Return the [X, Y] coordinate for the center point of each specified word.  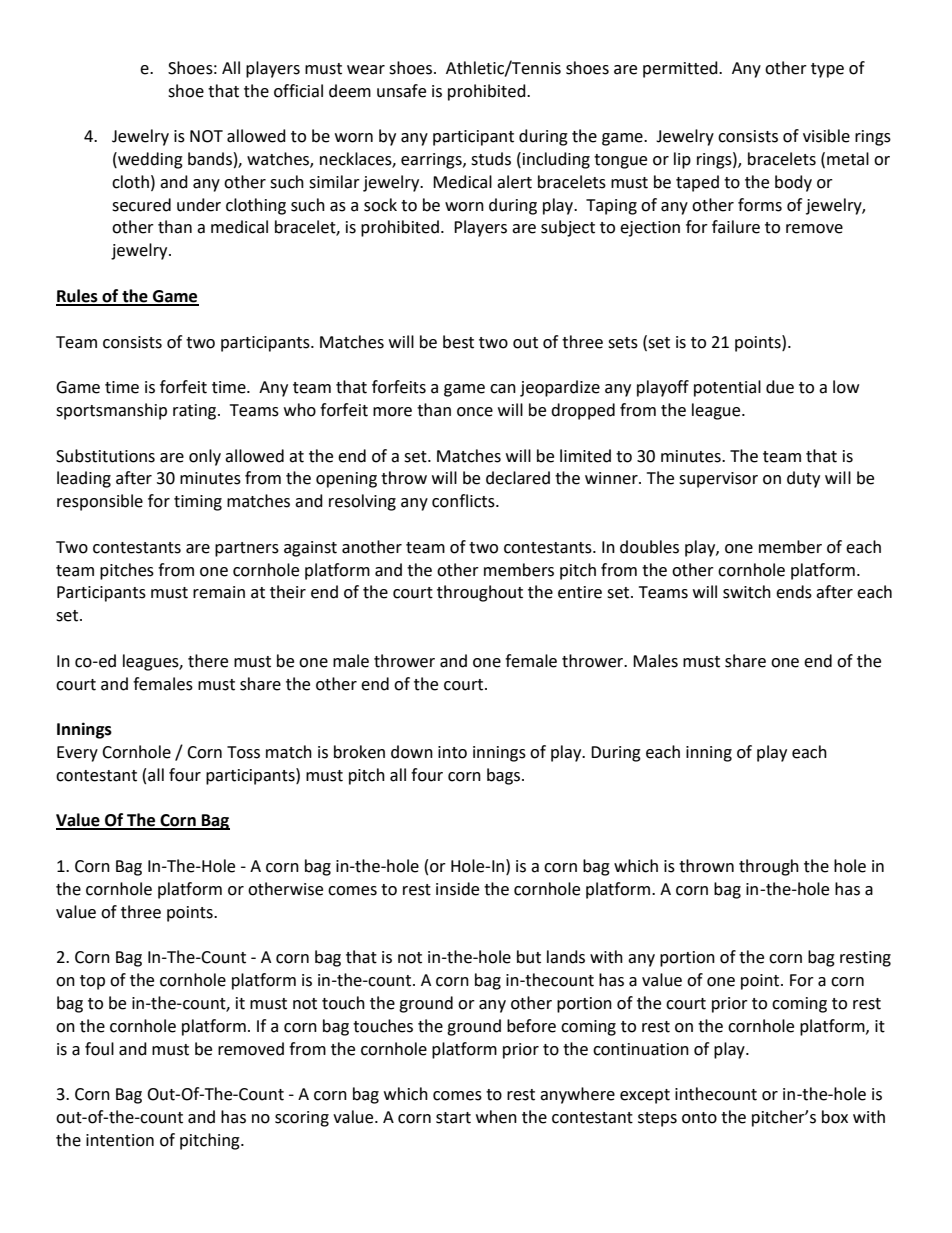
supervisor [718, 480]
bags [505, 776]
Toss [243, 752]
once [475, 412]
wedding [149, 160]
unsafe [401, 91]
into [452, 752]
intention [120, 1140]
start [453, 1118]
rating [196, 412]
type [827, 70]
